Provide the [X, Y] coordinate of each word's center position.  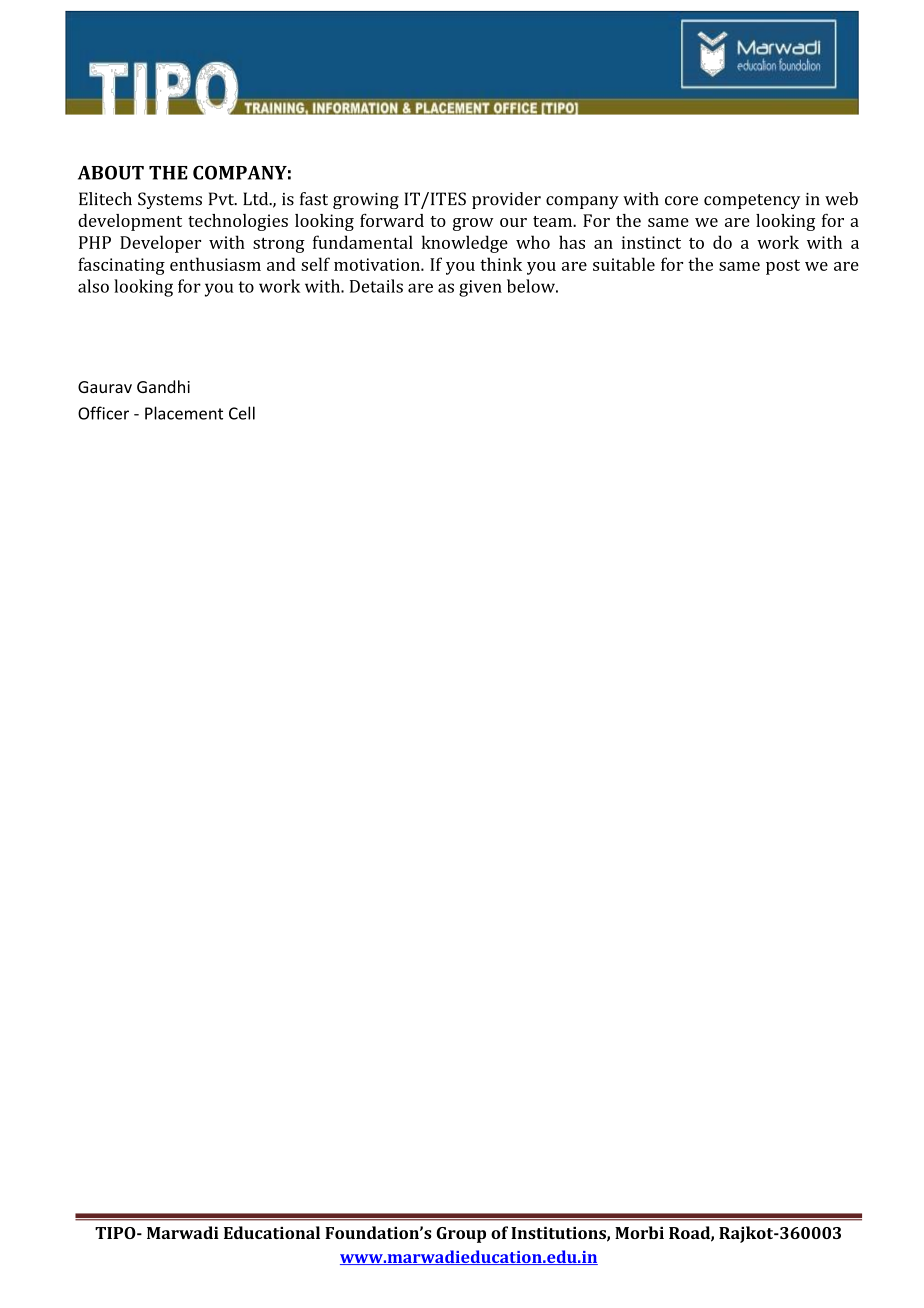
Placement [184, 413]
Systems [170, 200]
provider [506, 200]
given [480, 288]
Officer [103, 413]
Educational [272, 1232]
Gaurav [105, 387]
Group [461, 1235]
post [783, 267]
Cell [242, 413]
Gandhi [163, 386]
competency [752, 201]
